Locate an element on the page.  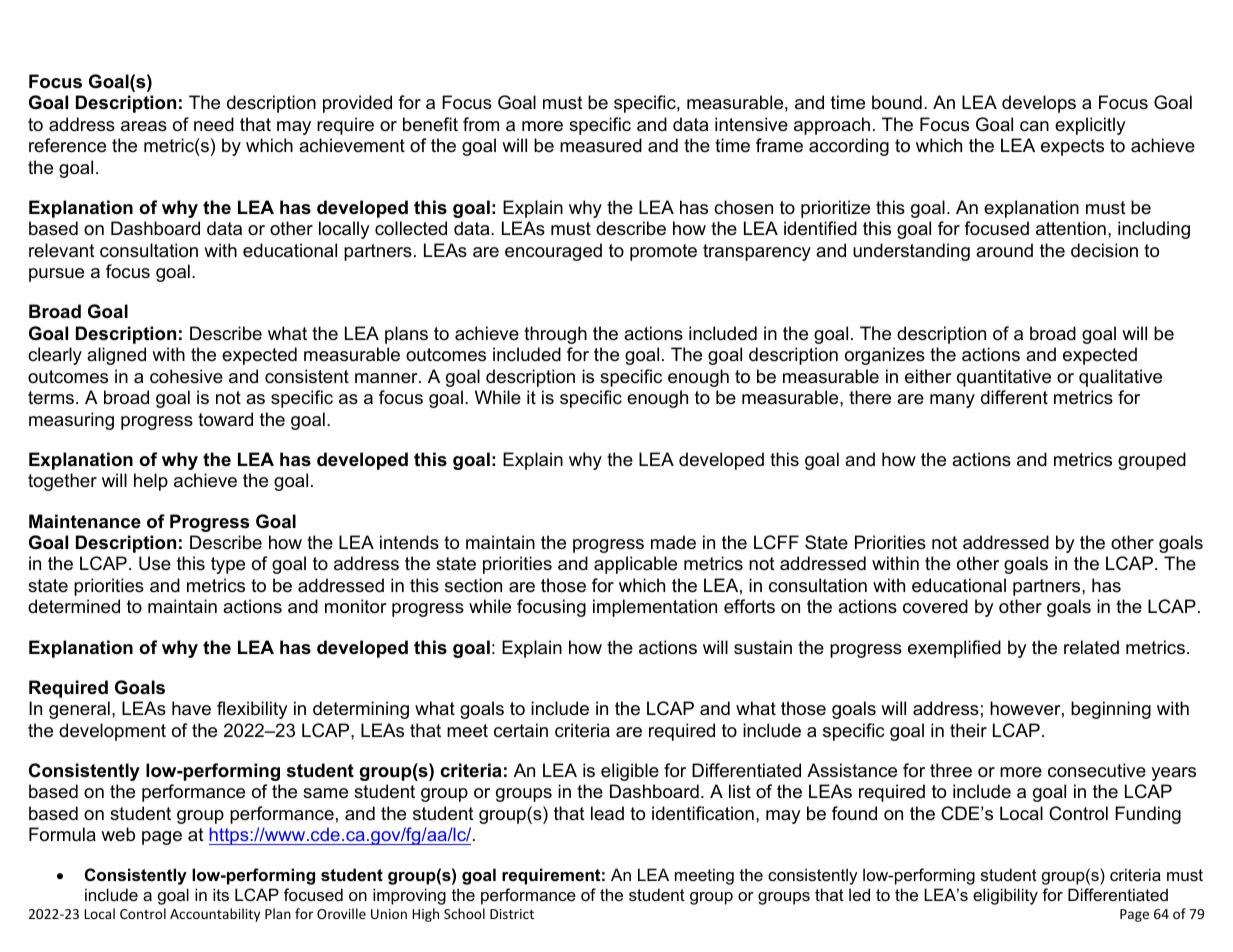
cohesive is located at coordinates (186, 376).
